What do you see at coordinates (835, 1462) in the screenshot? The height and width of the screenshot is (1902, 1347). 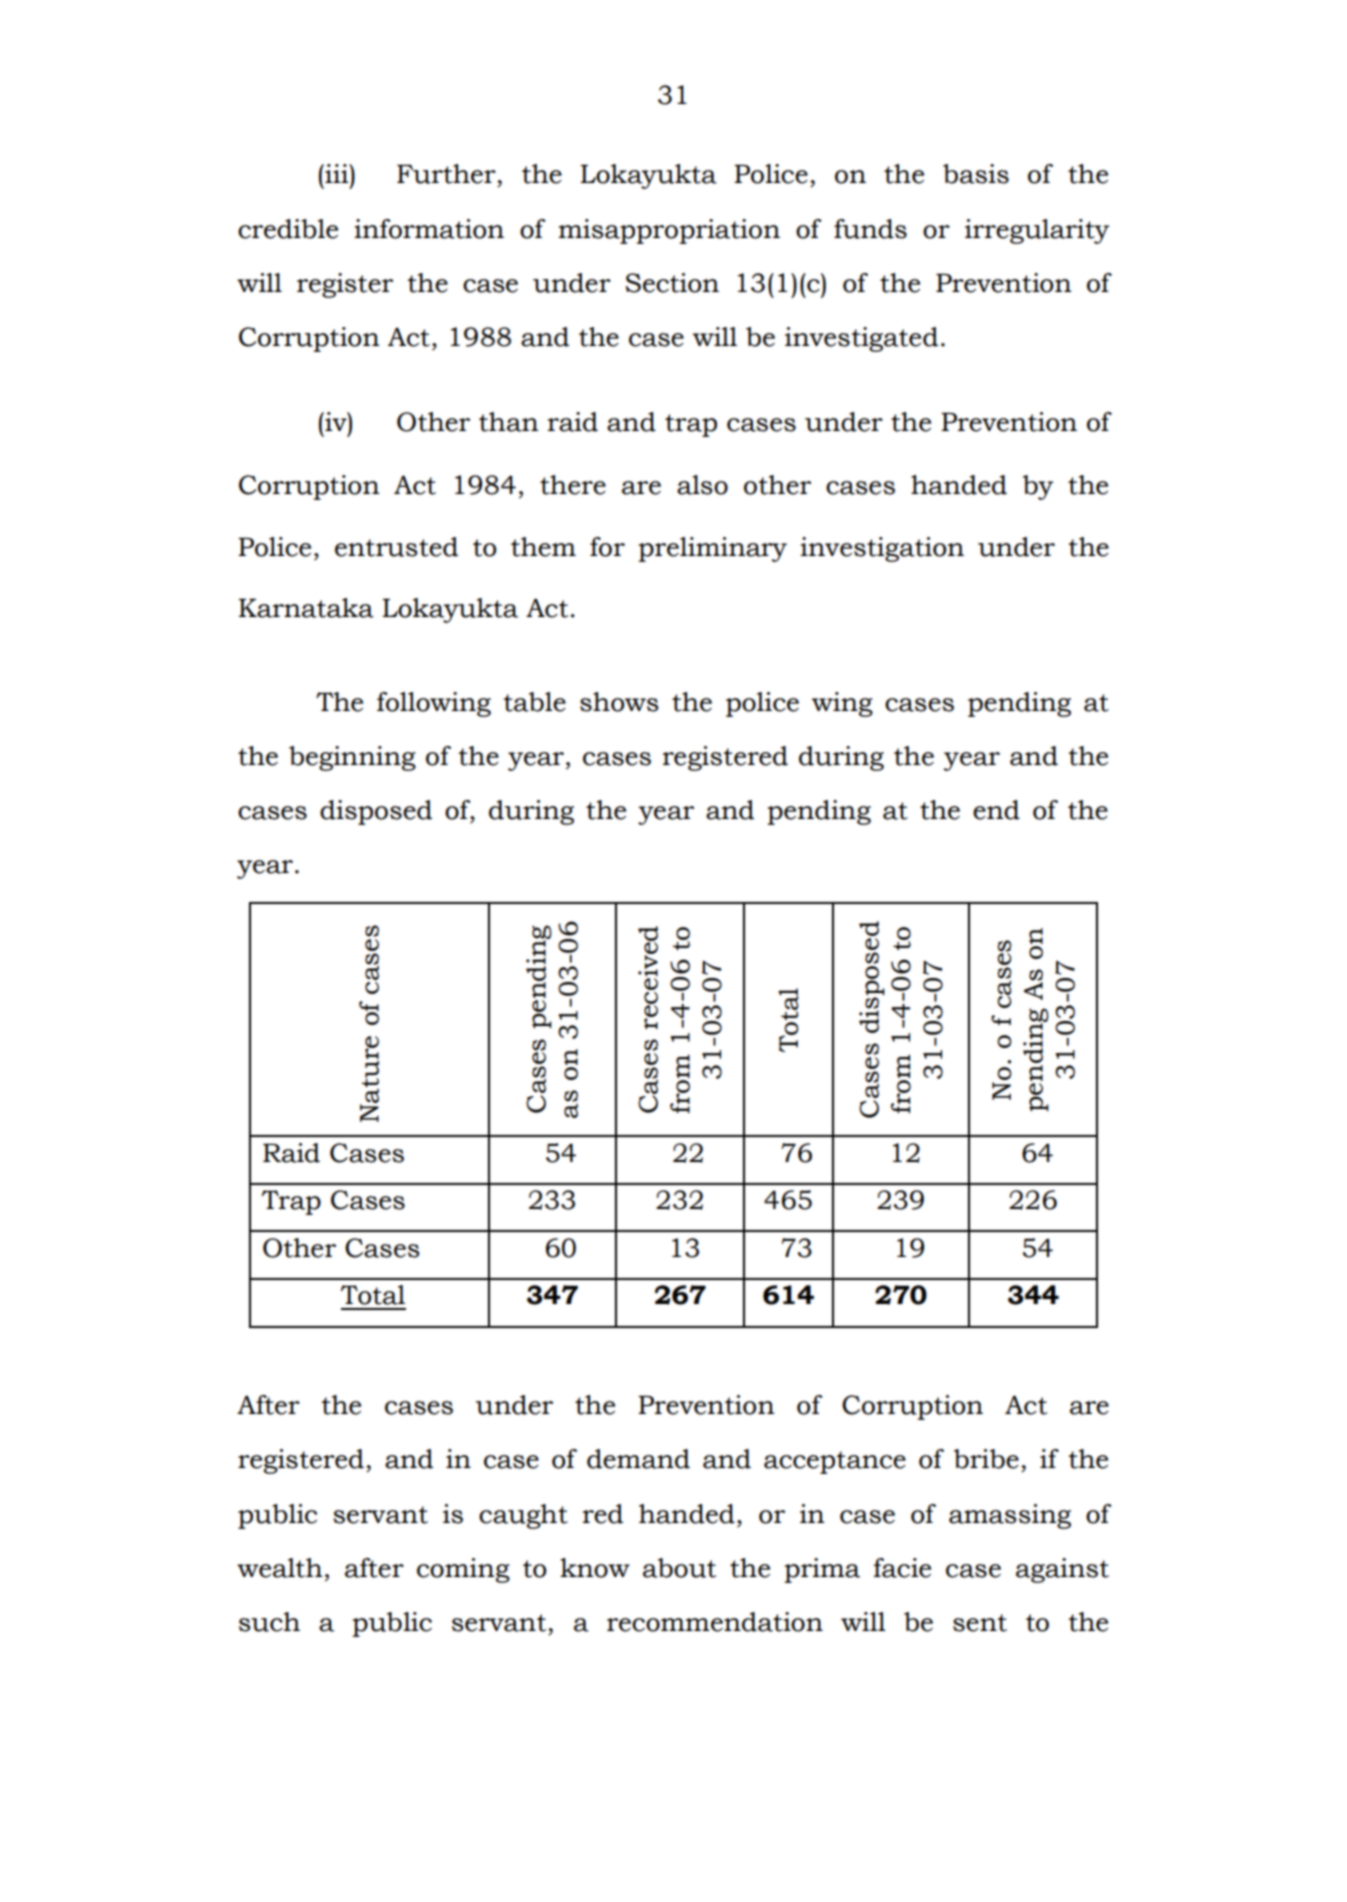 I see `acceptance` at bounding box center [835, 1462].
